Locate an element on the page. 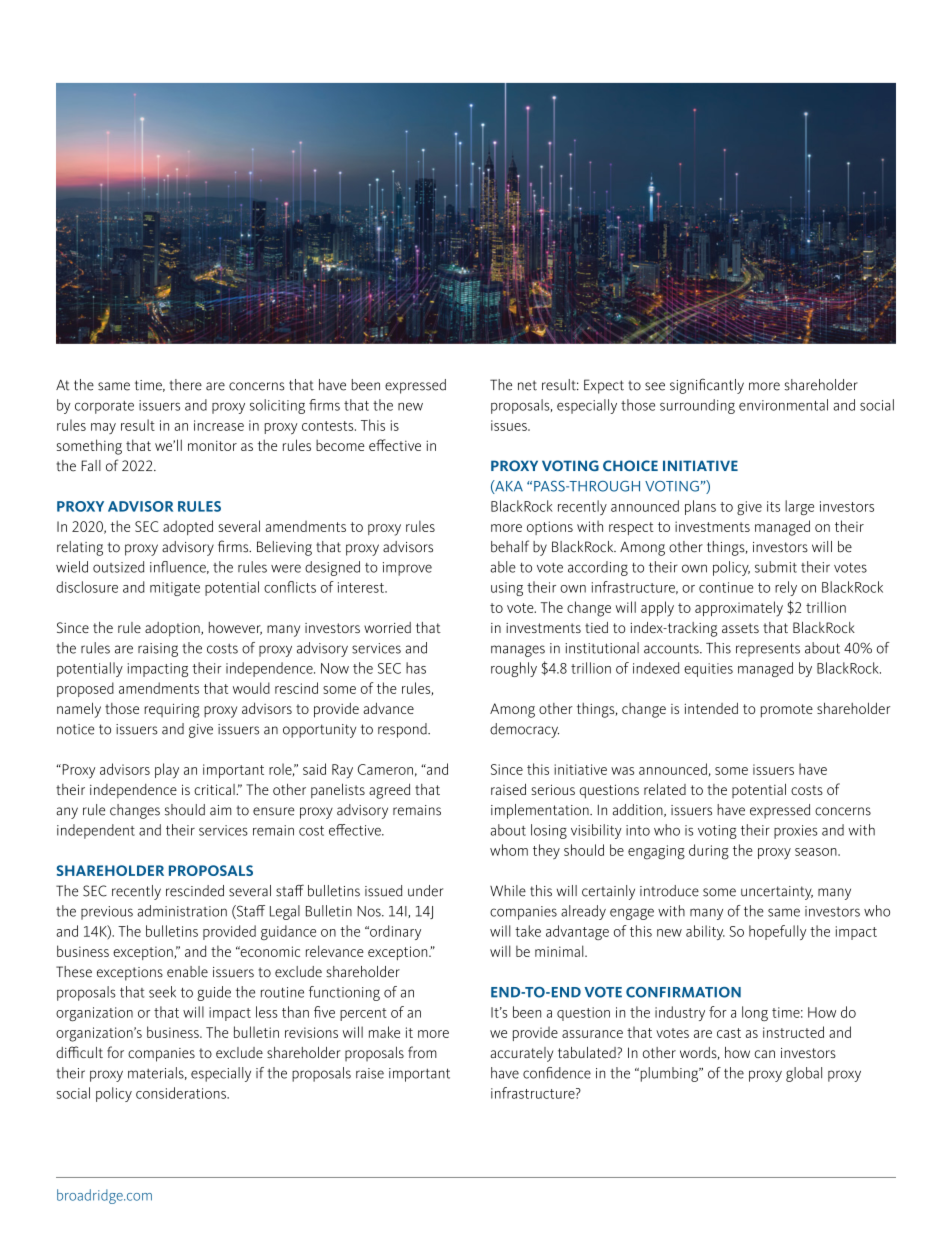  related is located at coordinates (665, 789).
